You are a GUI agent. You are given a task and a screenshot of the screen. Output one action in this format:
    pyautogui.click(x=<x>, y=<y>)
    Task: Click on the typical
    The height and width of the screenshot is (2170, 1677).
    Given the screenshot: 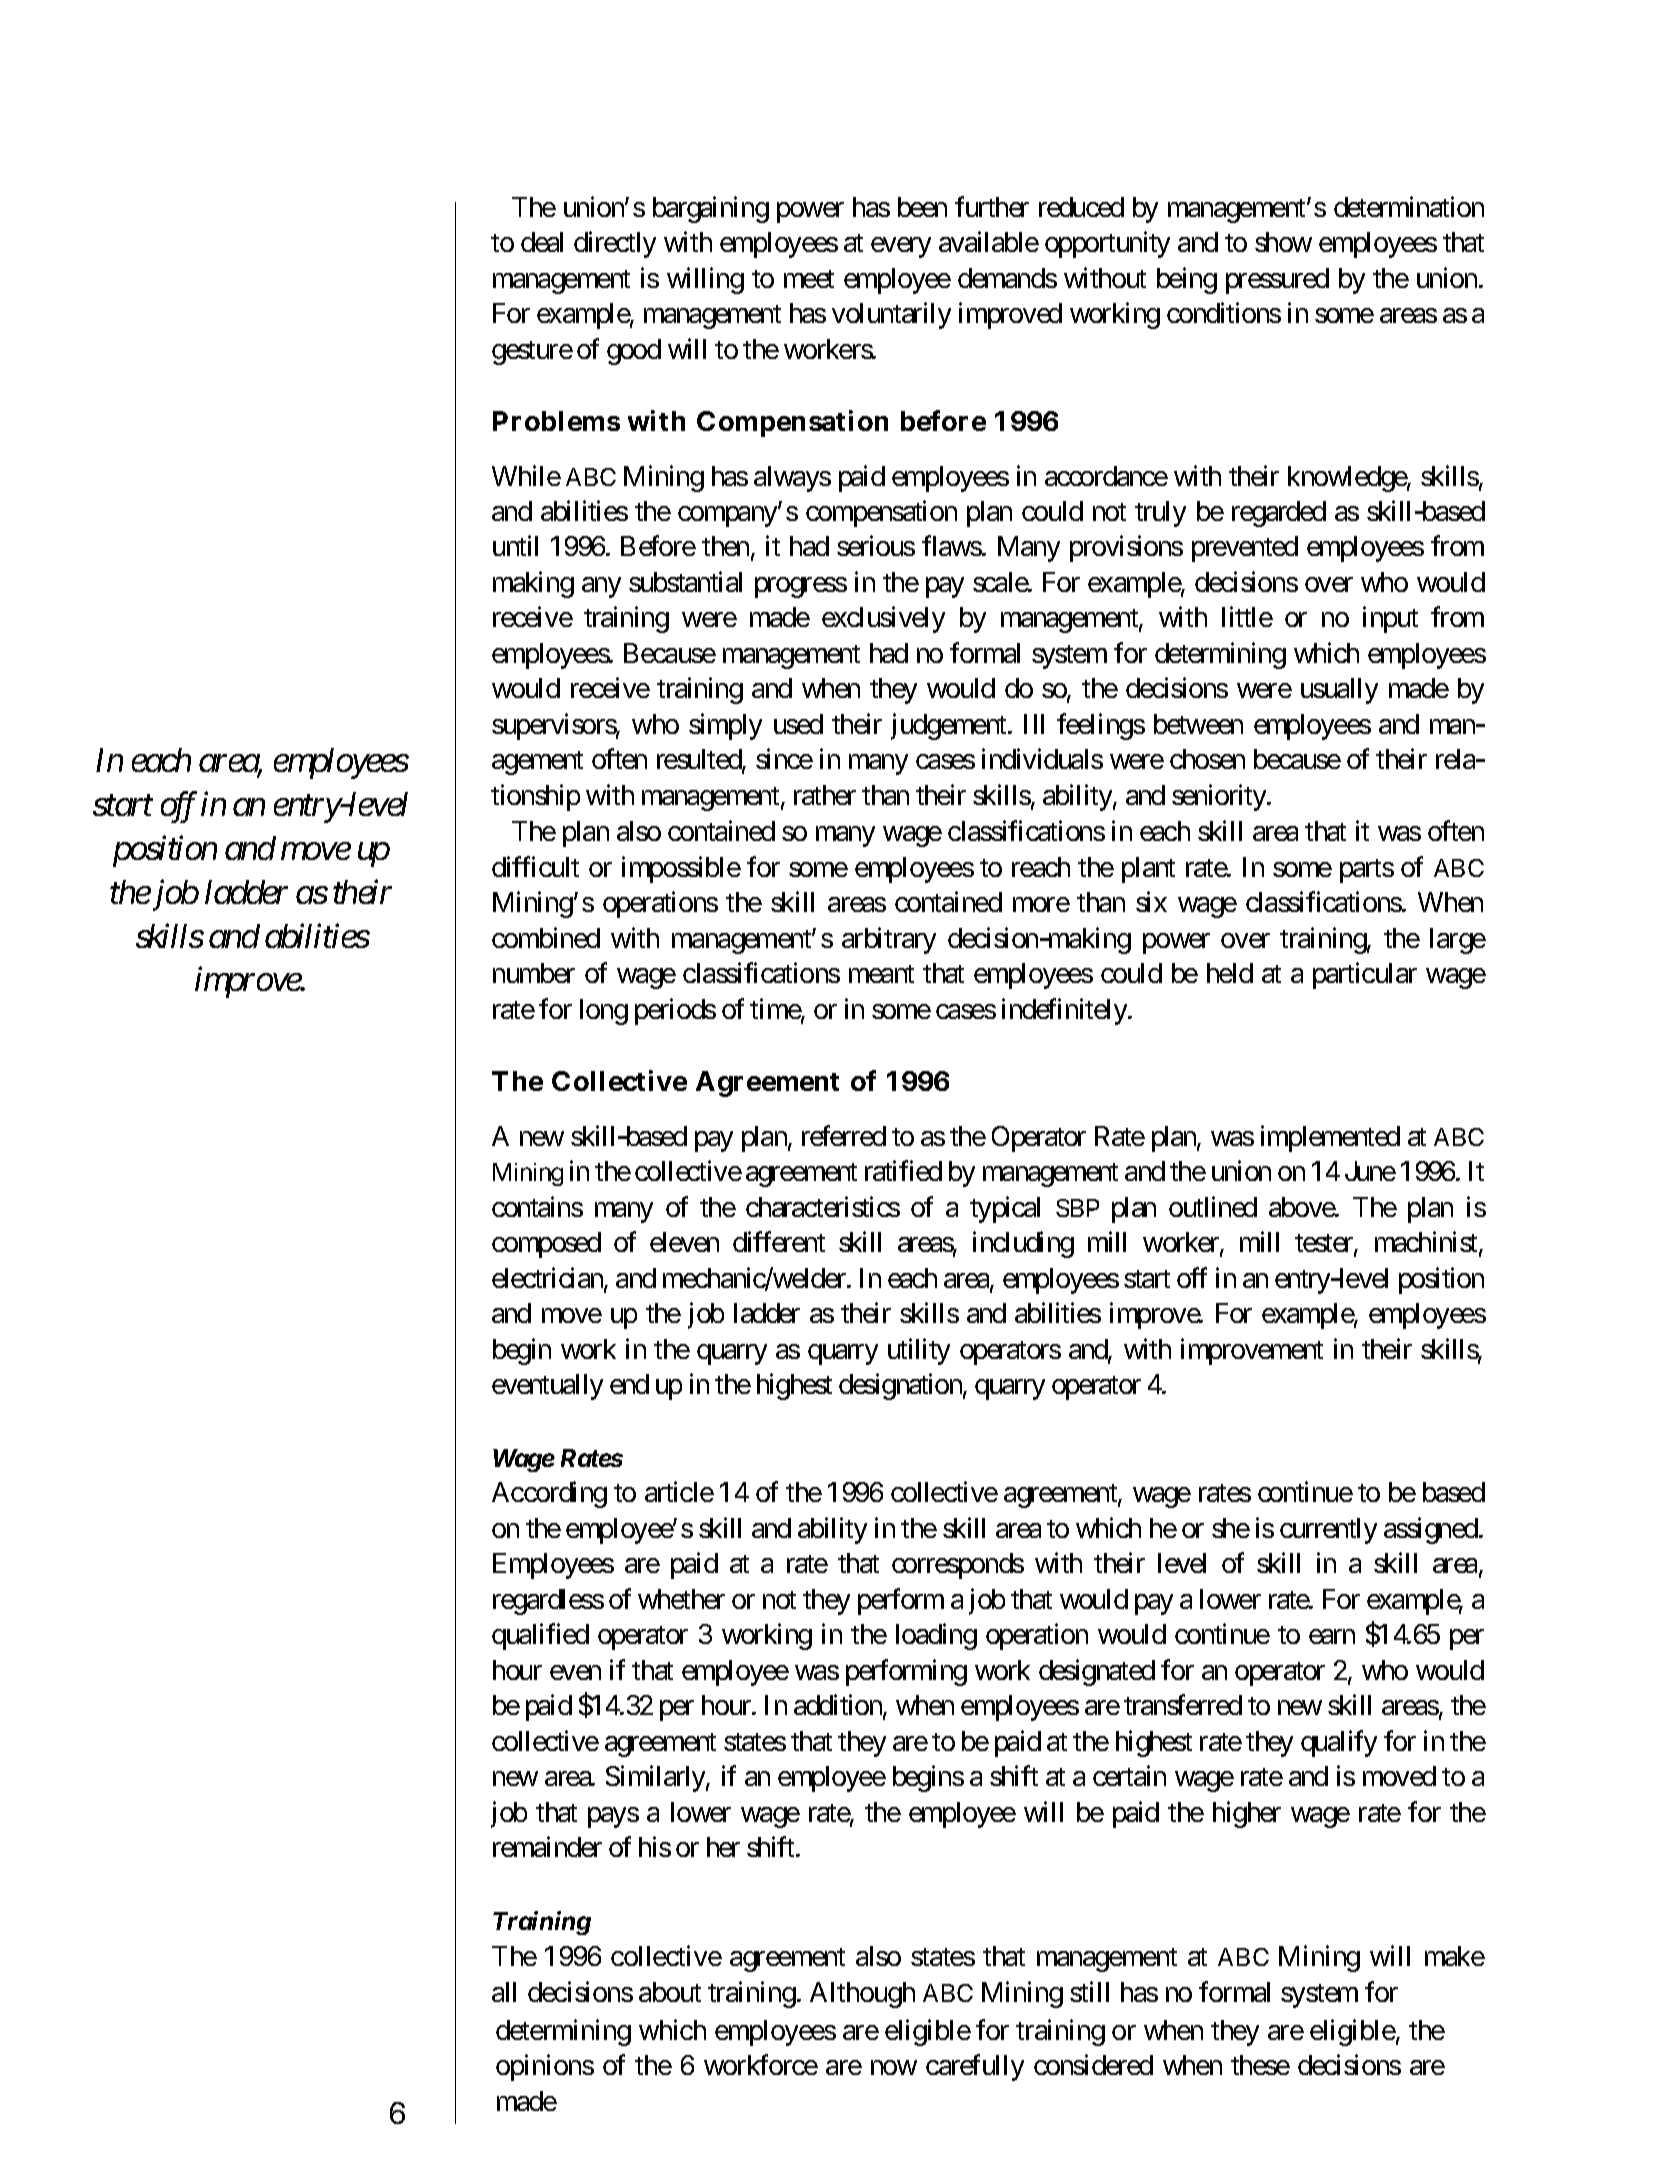 What is the action you would take?
    pyautogui.click(x=1005, y=1209)
